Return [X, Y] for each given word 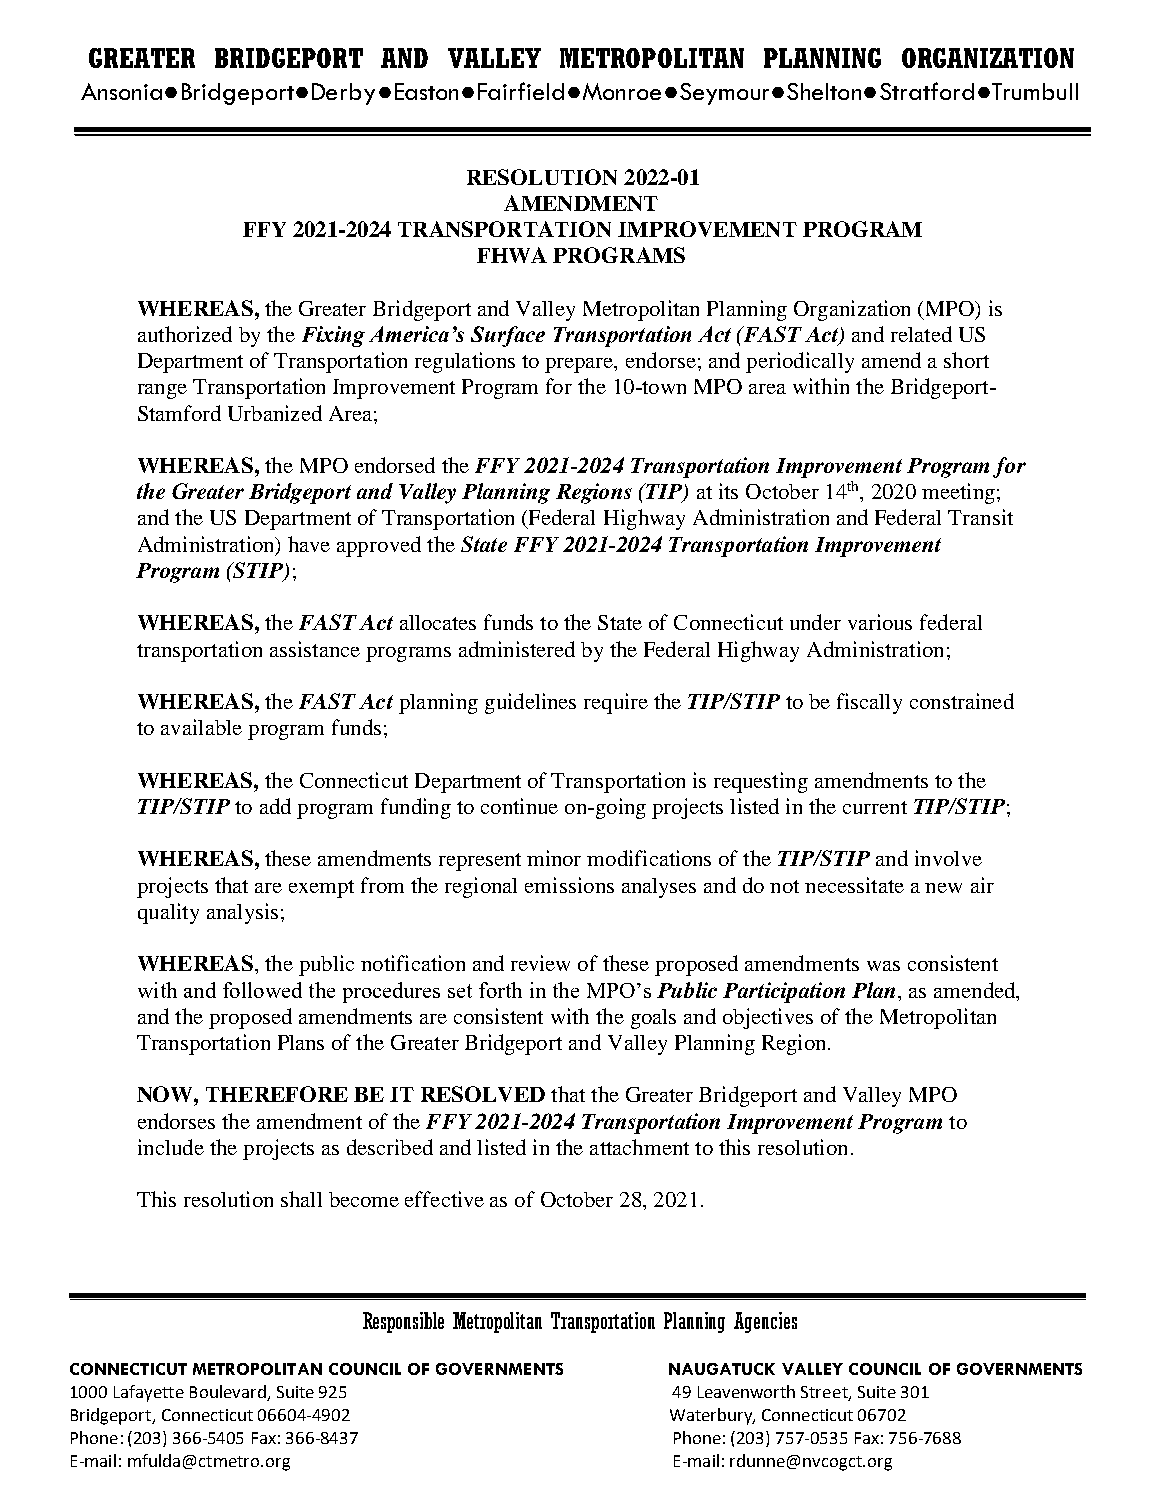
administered [517, 649]
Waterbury [712, 1416]
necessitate [854, 885]
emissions [569, 885]
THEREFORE [277, 1094]
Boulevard [228, 1391]
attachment [639, 1147]
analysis [242, 913]
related [921, 334]
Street [825, 1393]
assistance [315, 649]
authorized [185, 334]
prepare [580, 365]
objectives [768, 1018]
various [880, 622]
